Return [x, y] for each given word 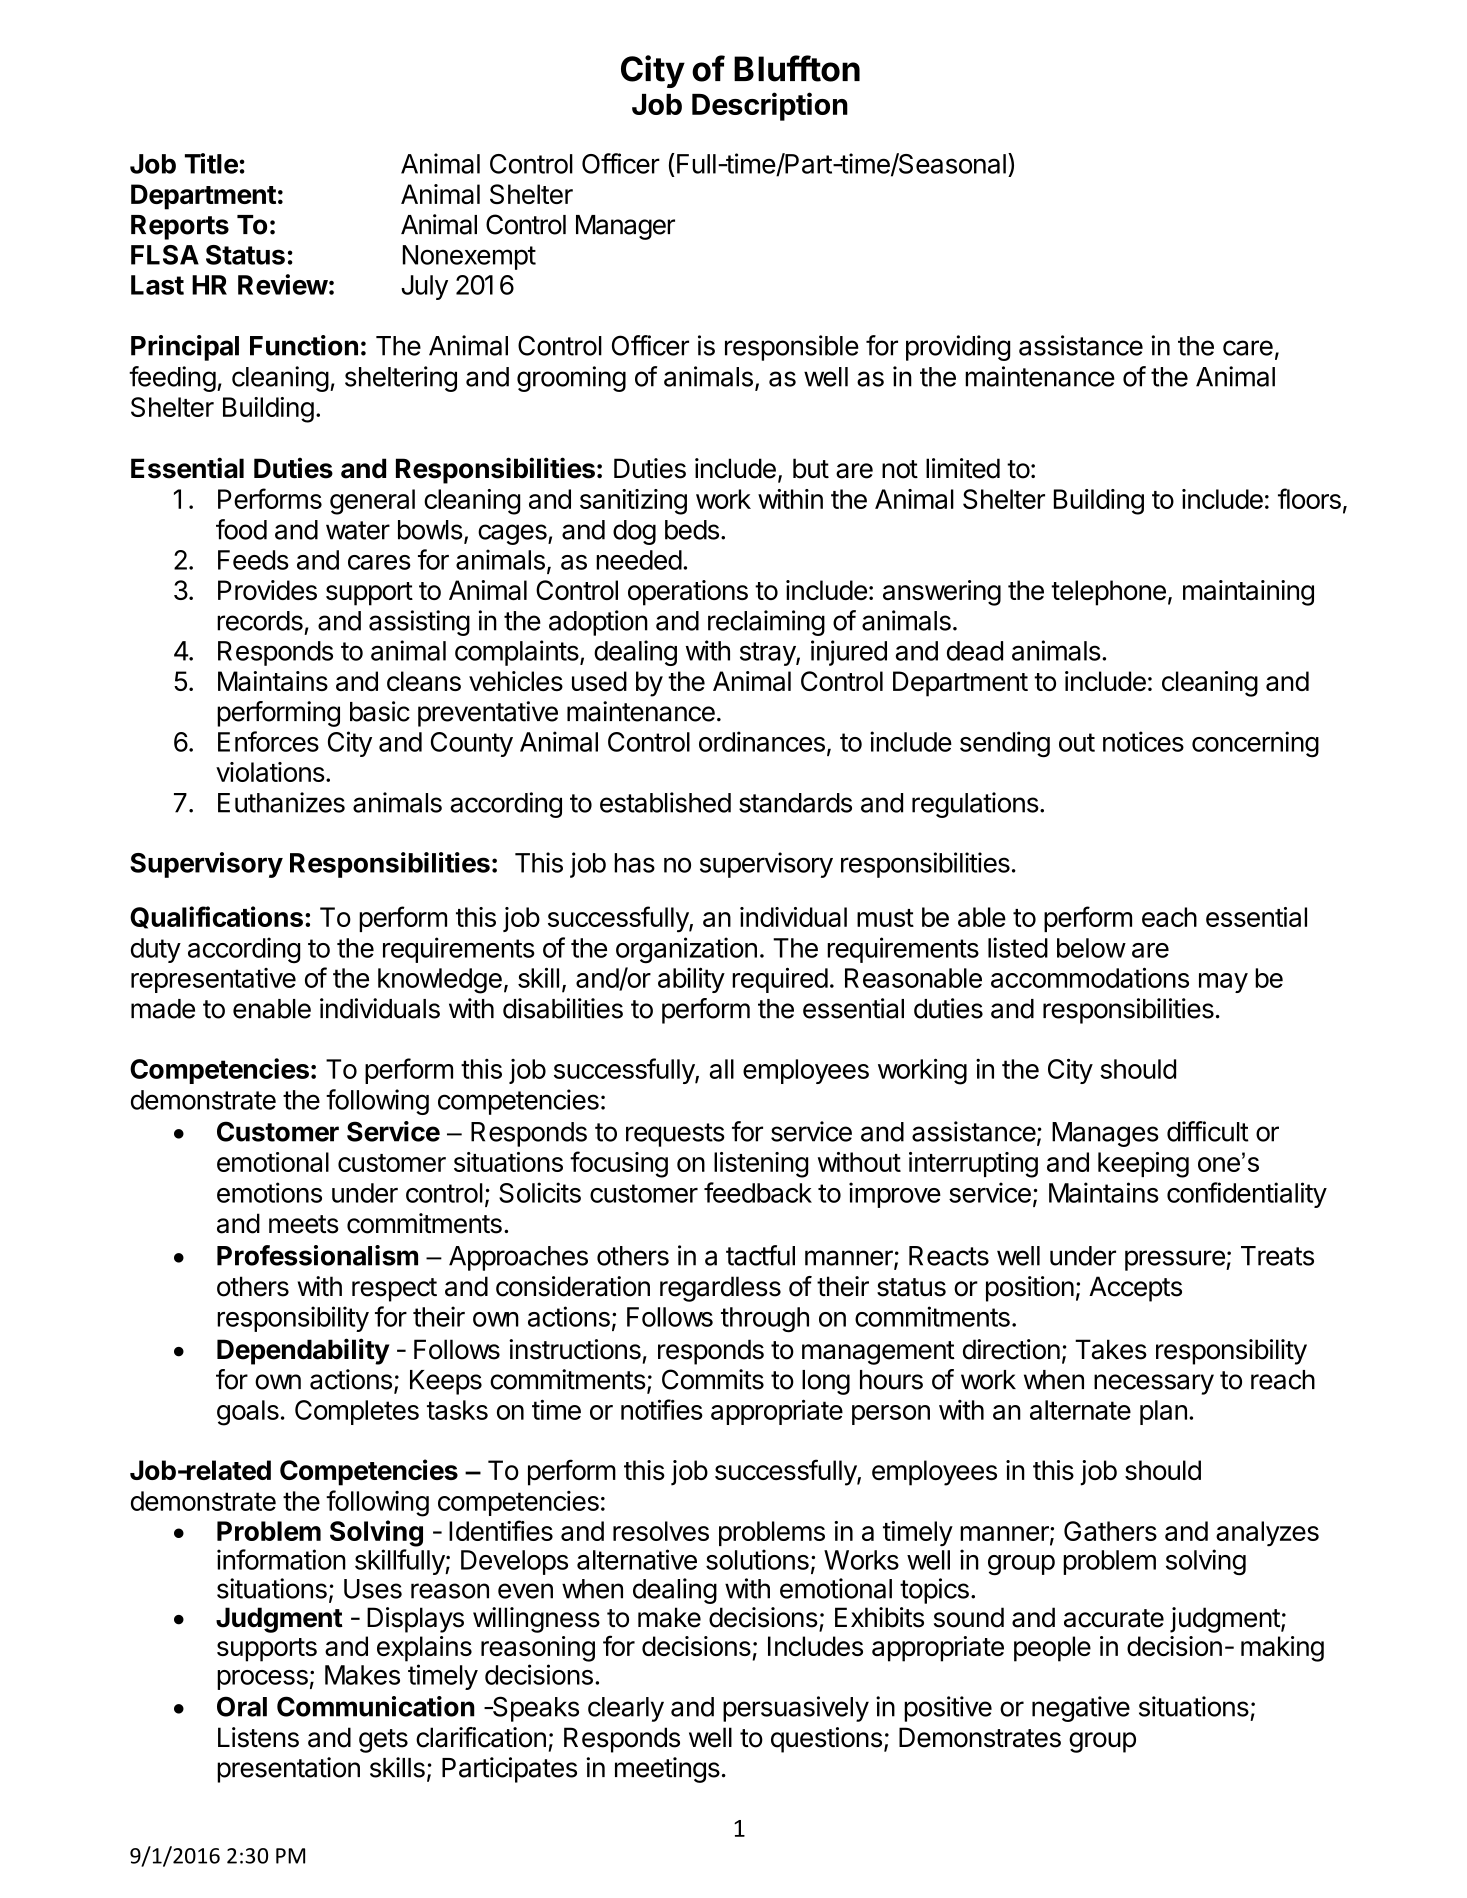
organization [686, 950]
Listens [258, 1737]
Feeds [253, 560]
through [765, 1320]
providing [958, 348]
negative [1081, 1709]
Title [211, 163]
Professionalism [317, 1255]
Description [770, 106]
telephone [1108, 593]
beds [692, 530]
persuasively [796, 1709]
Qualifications [216, 917]
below [1091, 948]
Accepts [1135, 1289]
